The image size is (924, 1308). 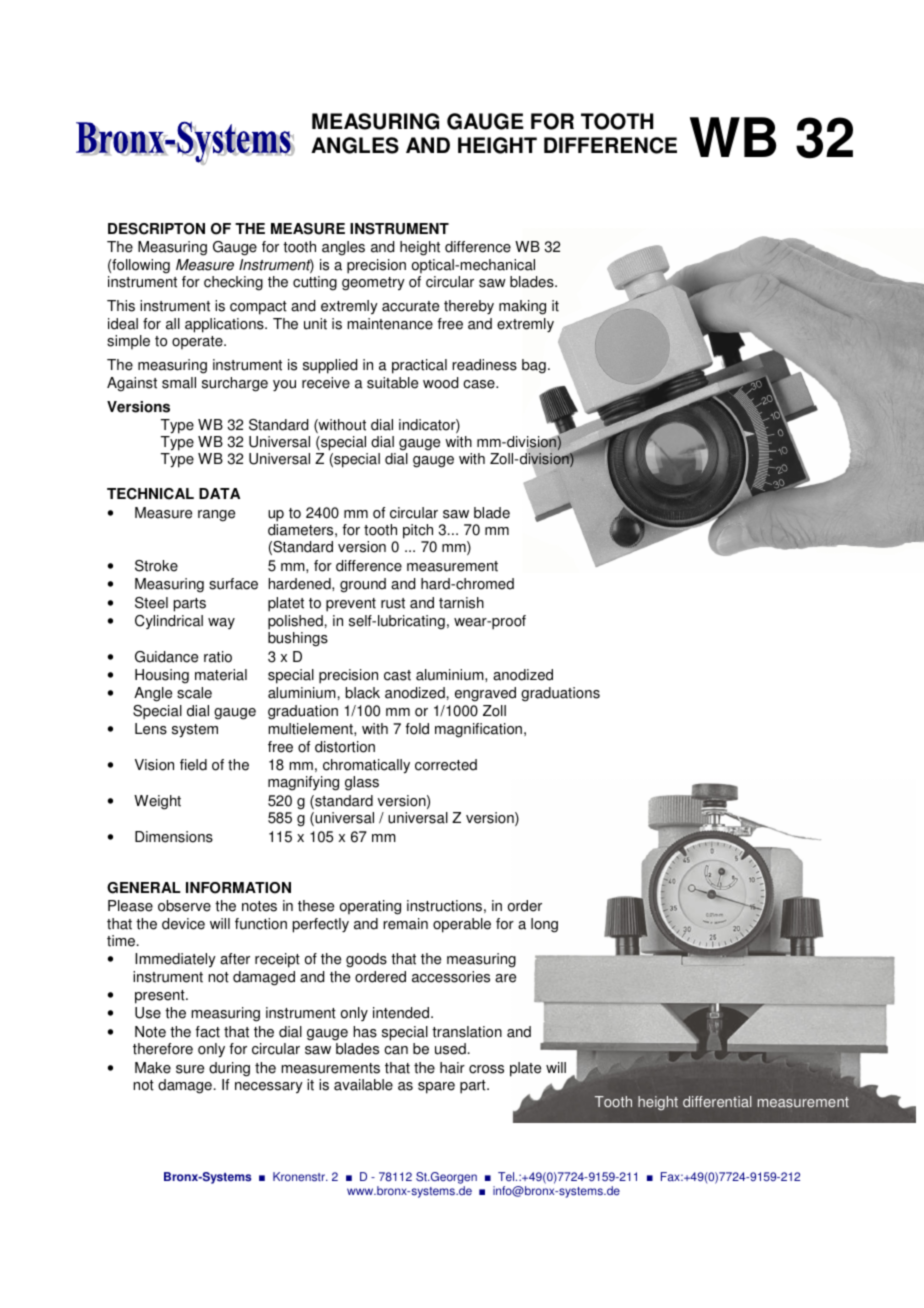 I want to click on during, so click(x=229, y=1069).
